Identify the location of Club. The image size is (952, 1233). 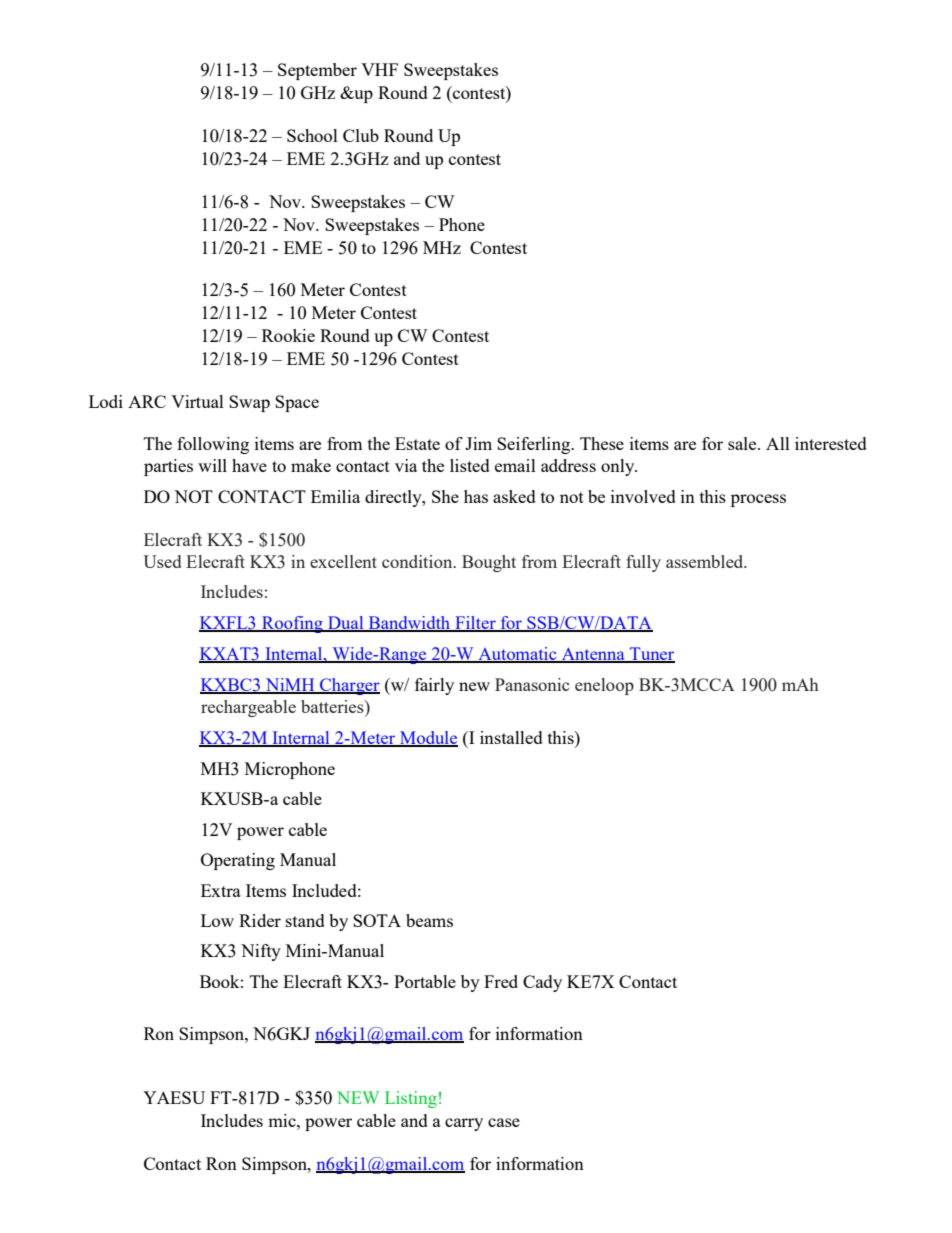
(361, 135).
